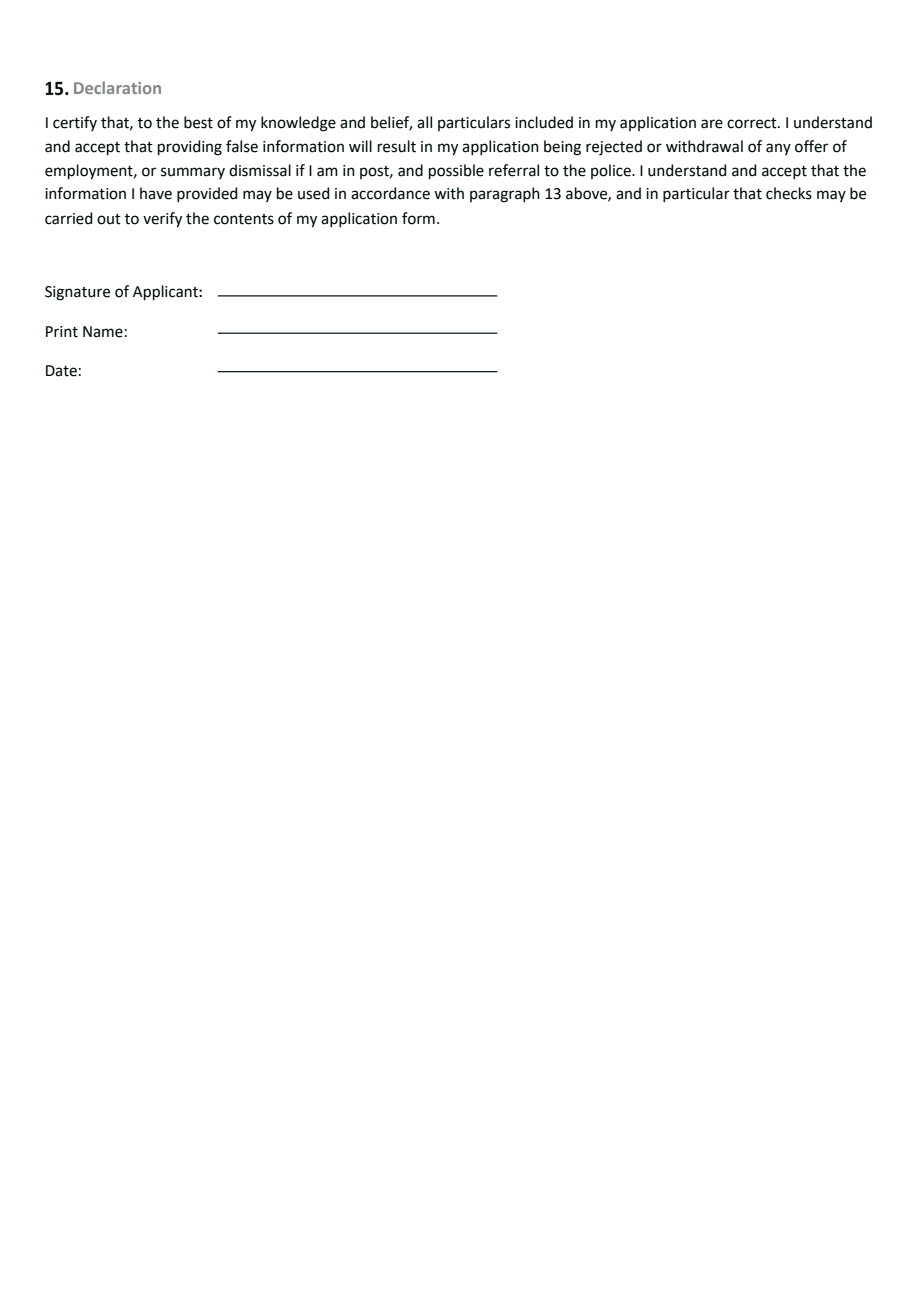 The height and width of the document is (1308, 924). What do you see at coordinates (156, 193) in the document?
I see `have` at bounding box center [156, 193].
